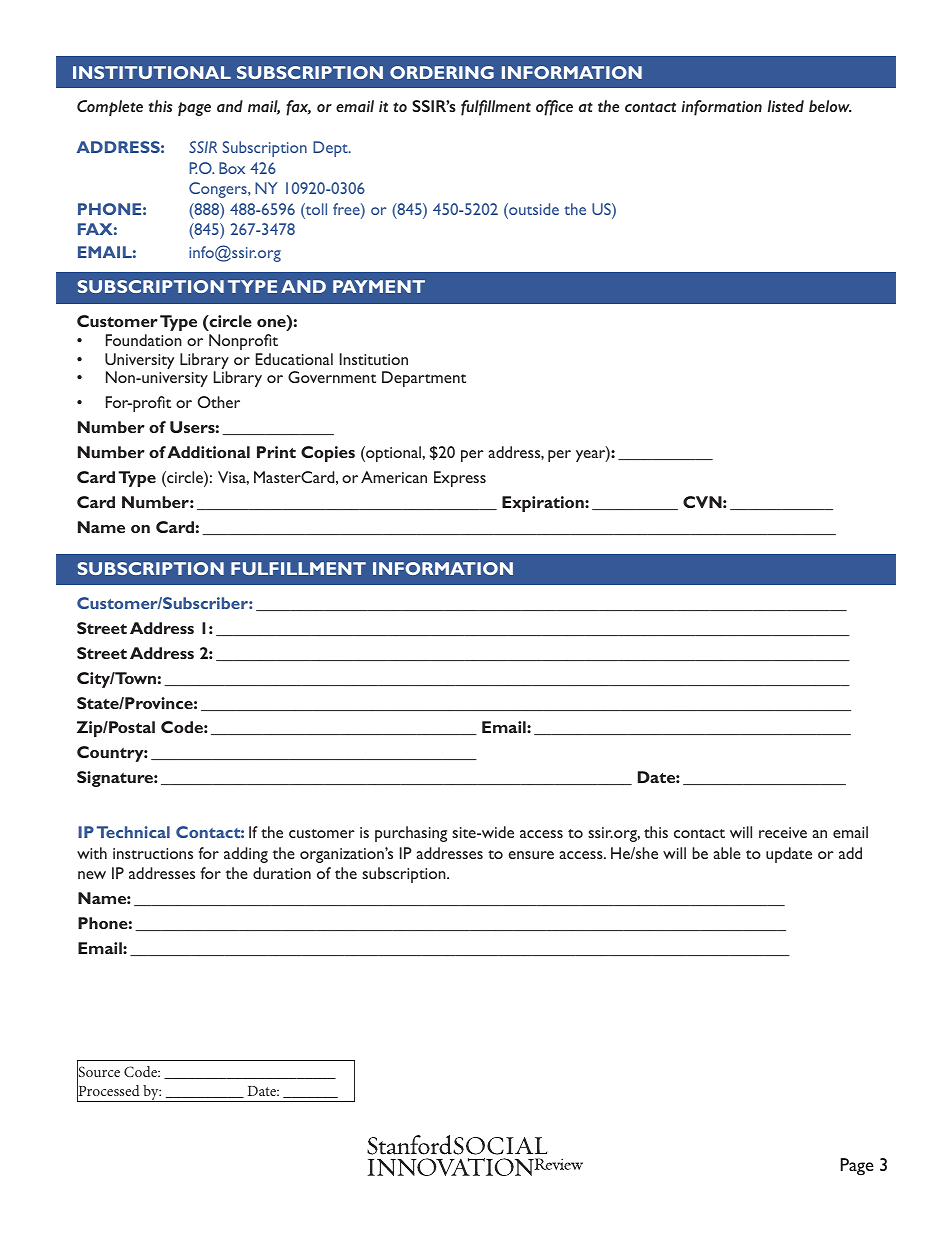  What do you see at coordinates (133, 832) in the document?
I see `Technical` at bounding box center [133, 832].
